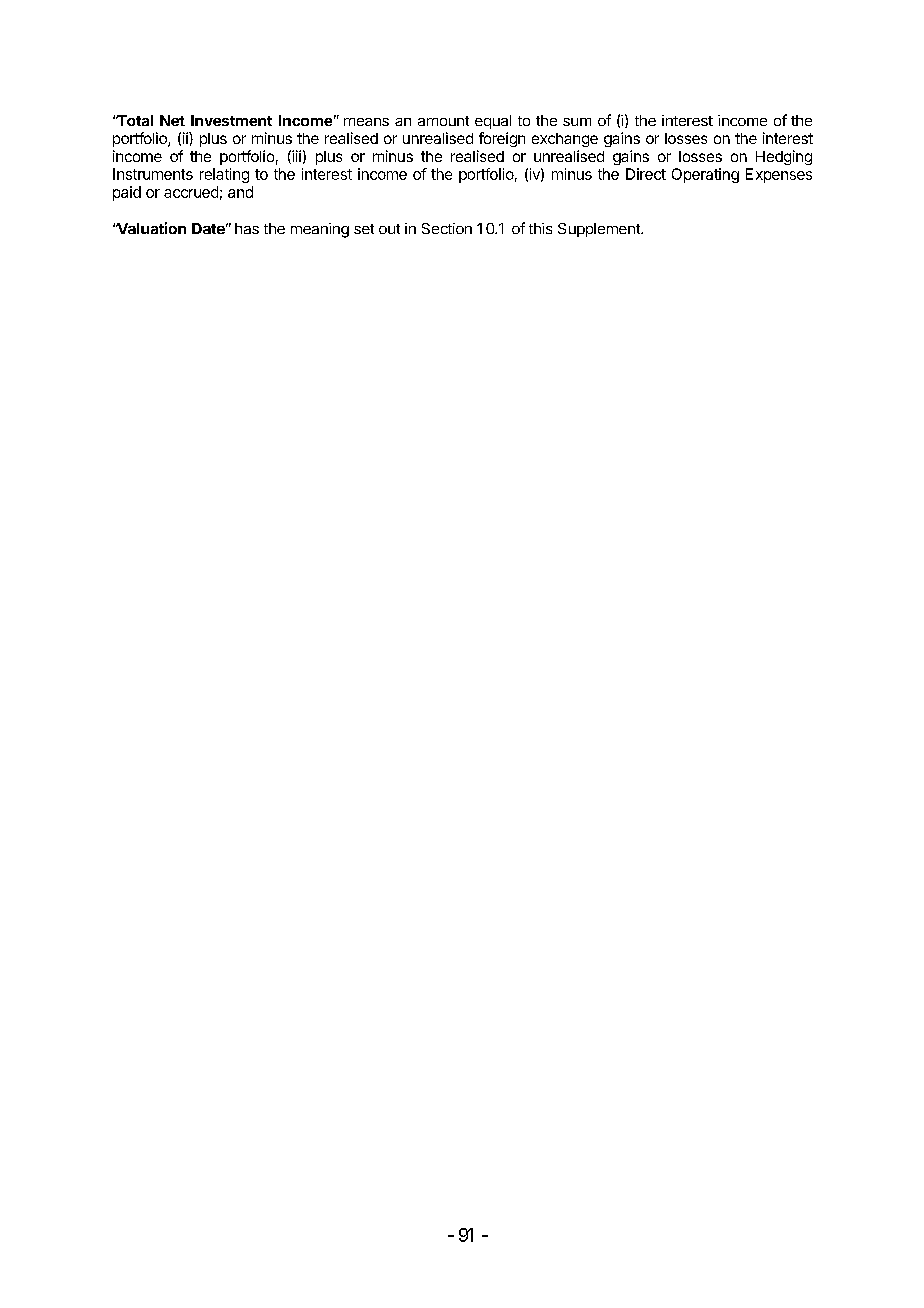 This page has height=1308, width=924. I want to click on Operating, so click(705, 175).
